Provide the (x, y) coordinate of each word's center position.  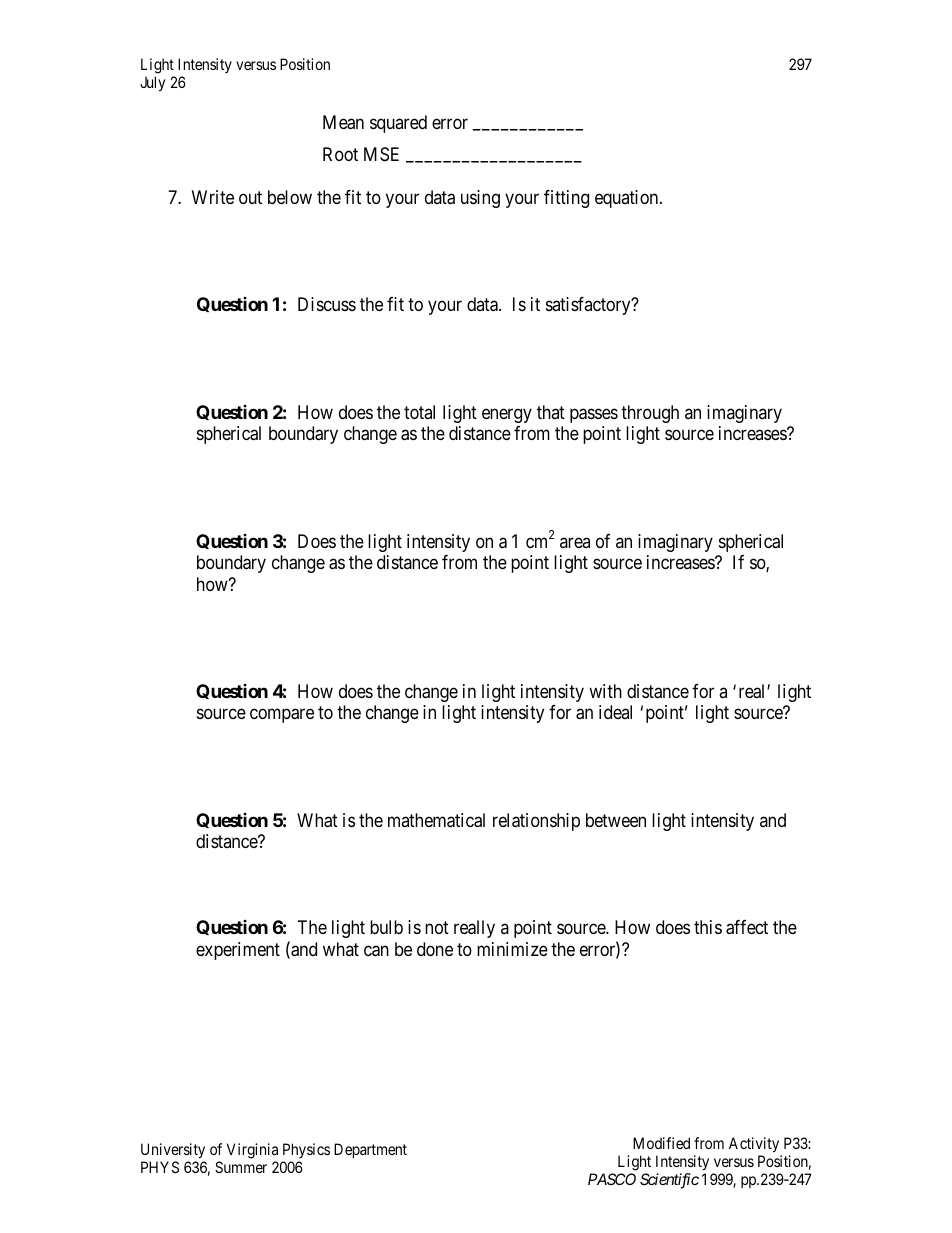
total (419, 412)
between (616, 820)
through (650, 414)
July (152, 84)
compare (282, 716)
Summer (241, 1167)
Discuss (327, 304)
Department (370, 1150)
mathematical (436, 820)
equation (628, 199)
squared (398, 124)
